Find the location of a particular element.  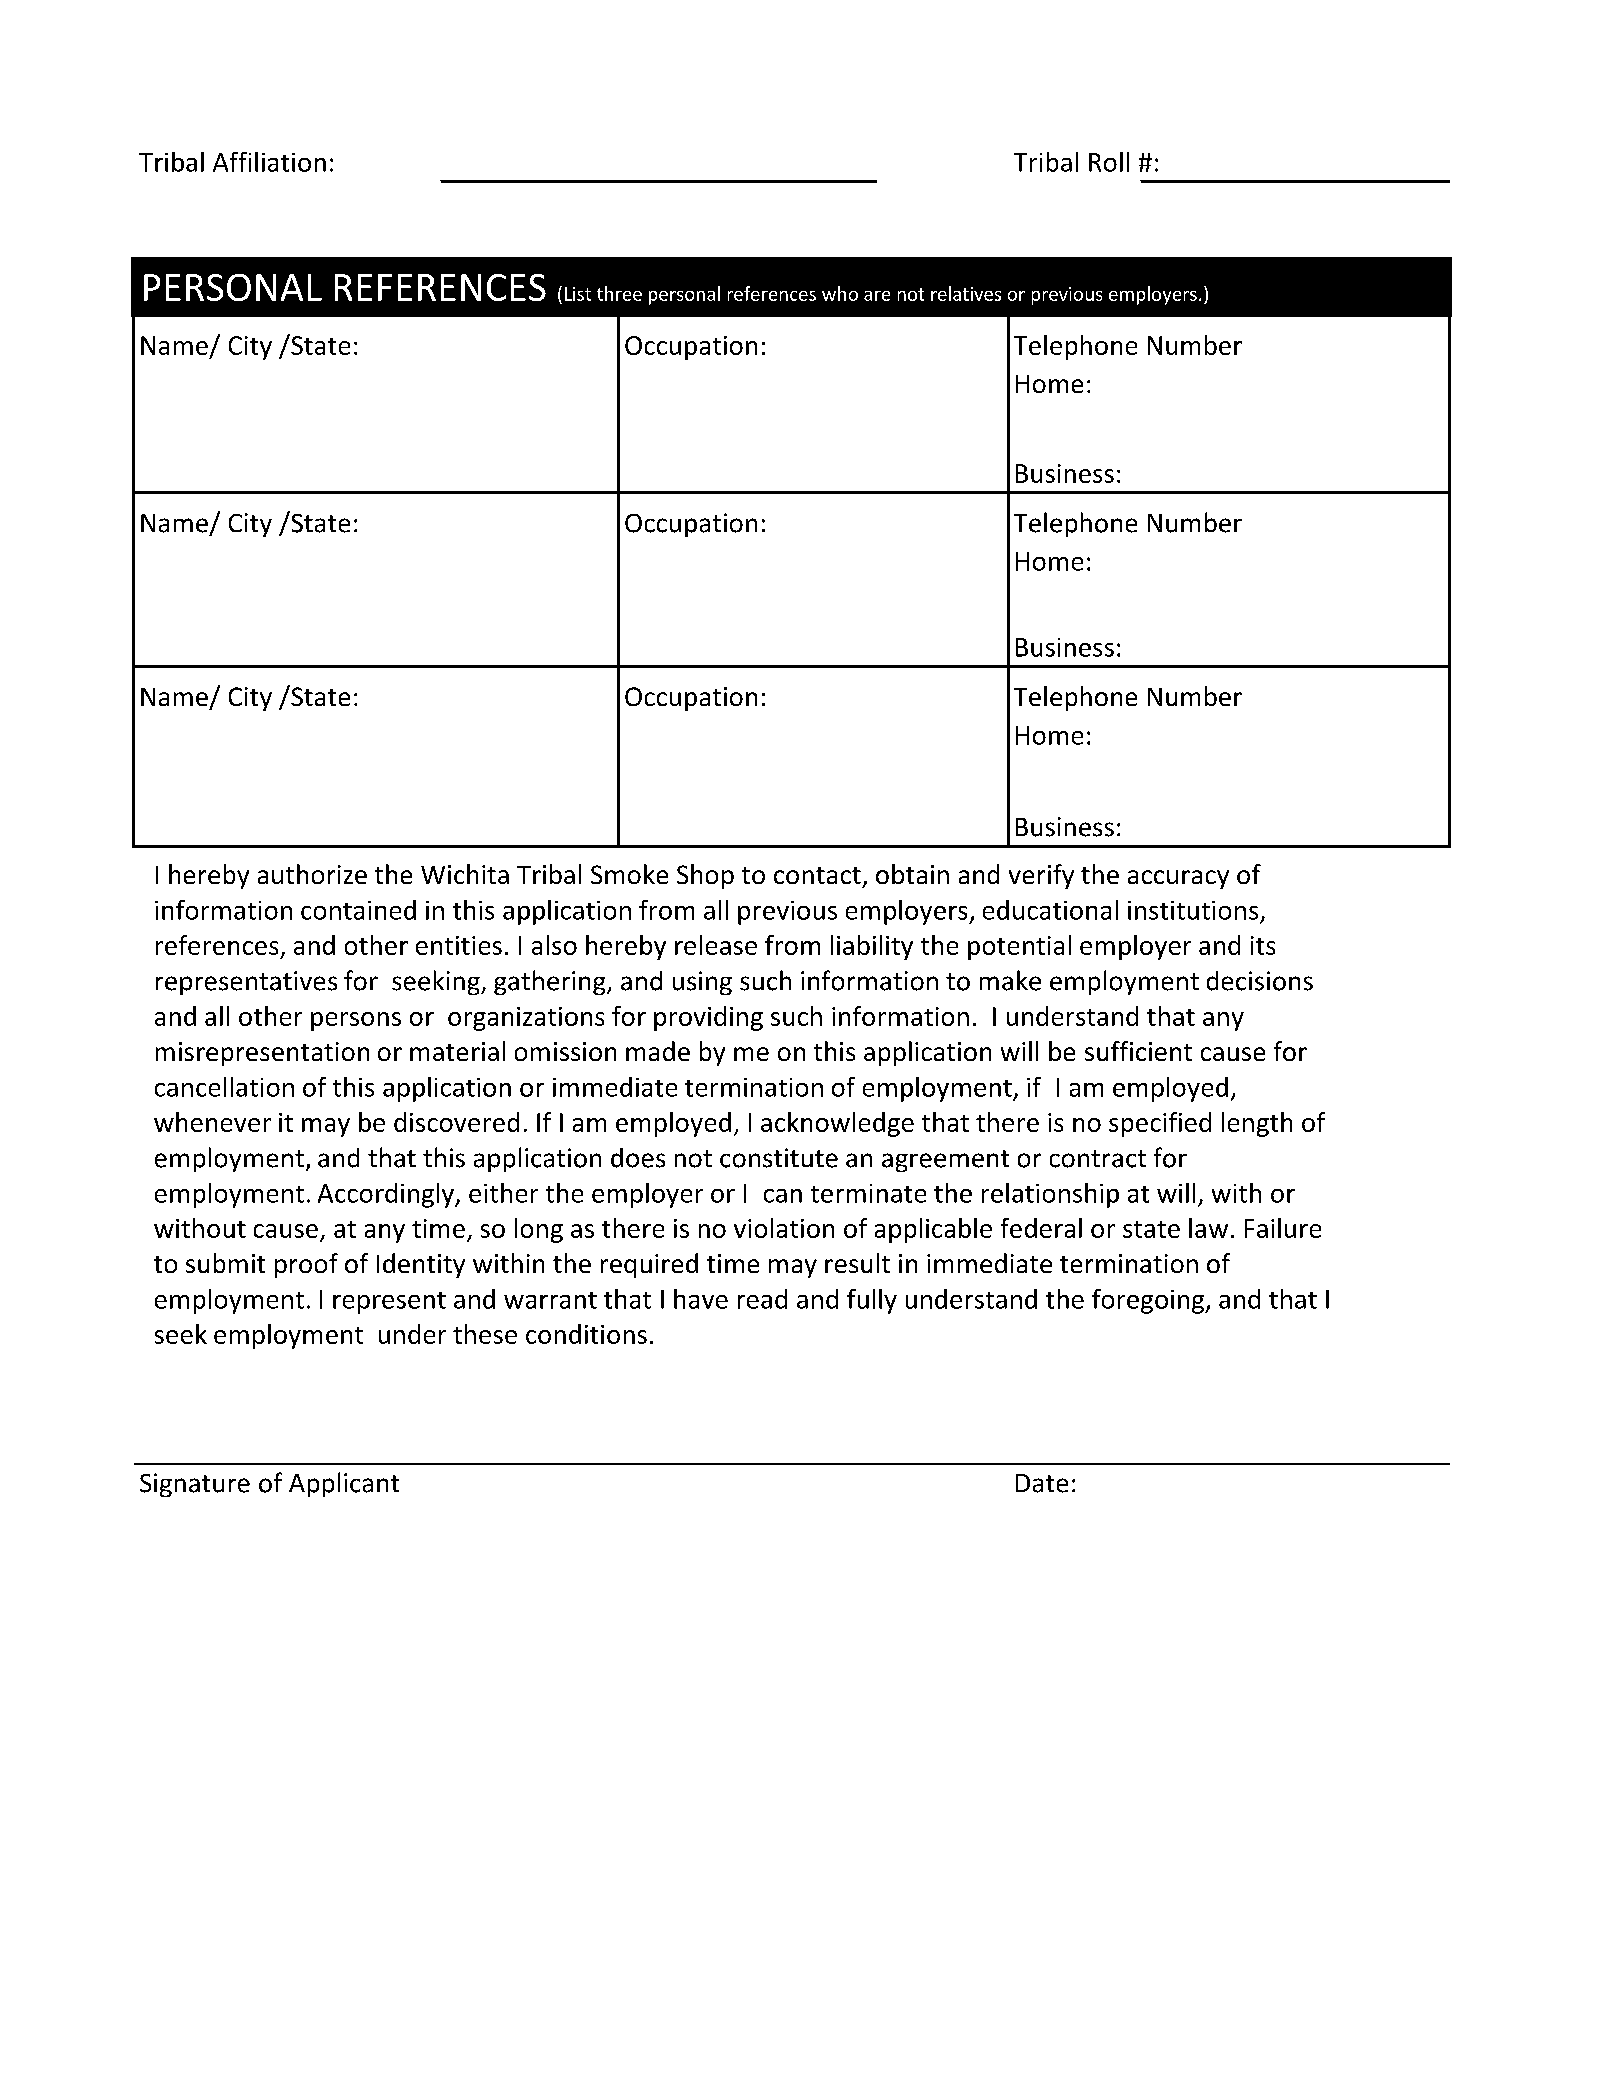

who is located at coordinates (840, 293).
